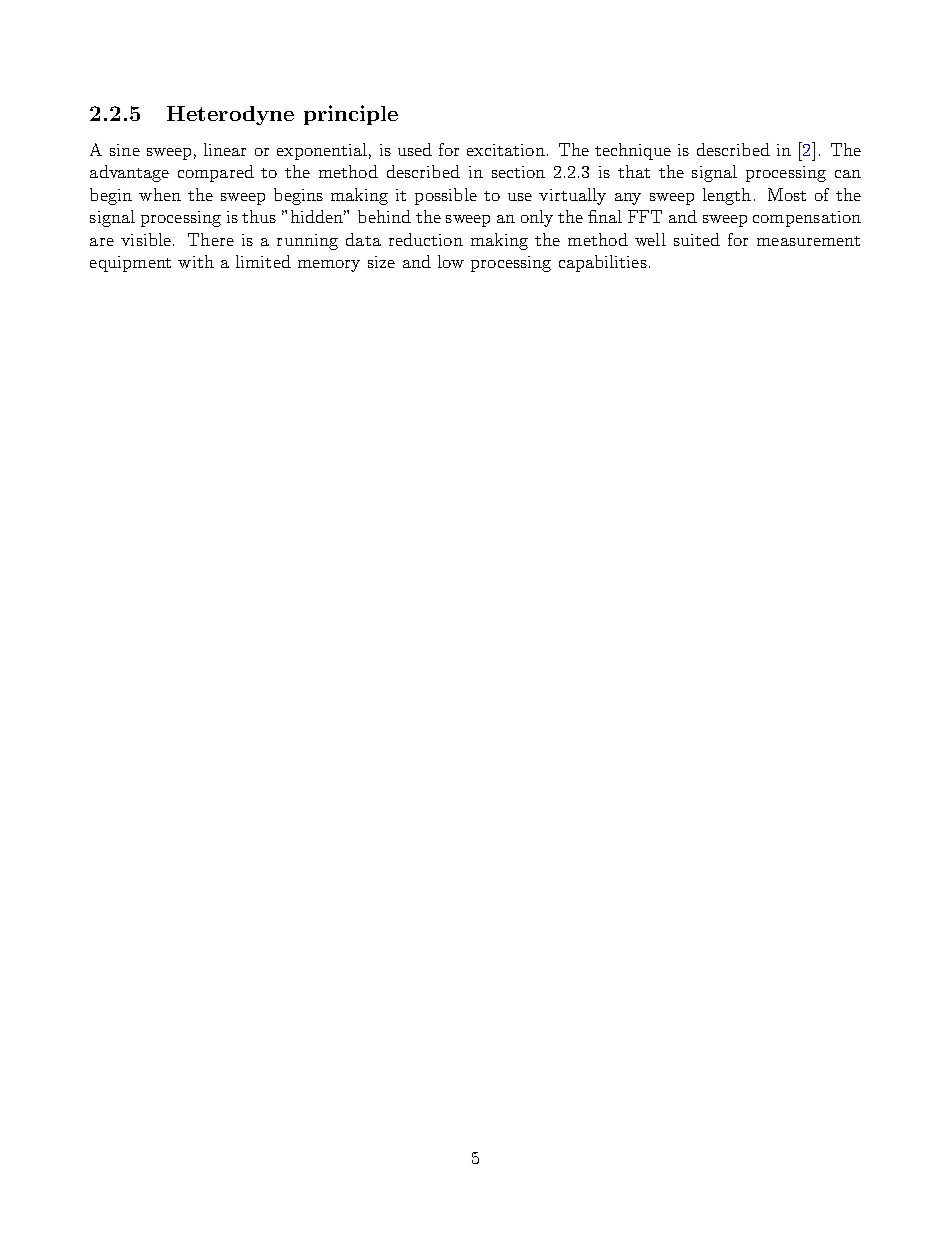 This image has height=1233, width=952. What do you see at coordinates (196, 261) in the image?
I see `with` at bounding box center [196, 261].
